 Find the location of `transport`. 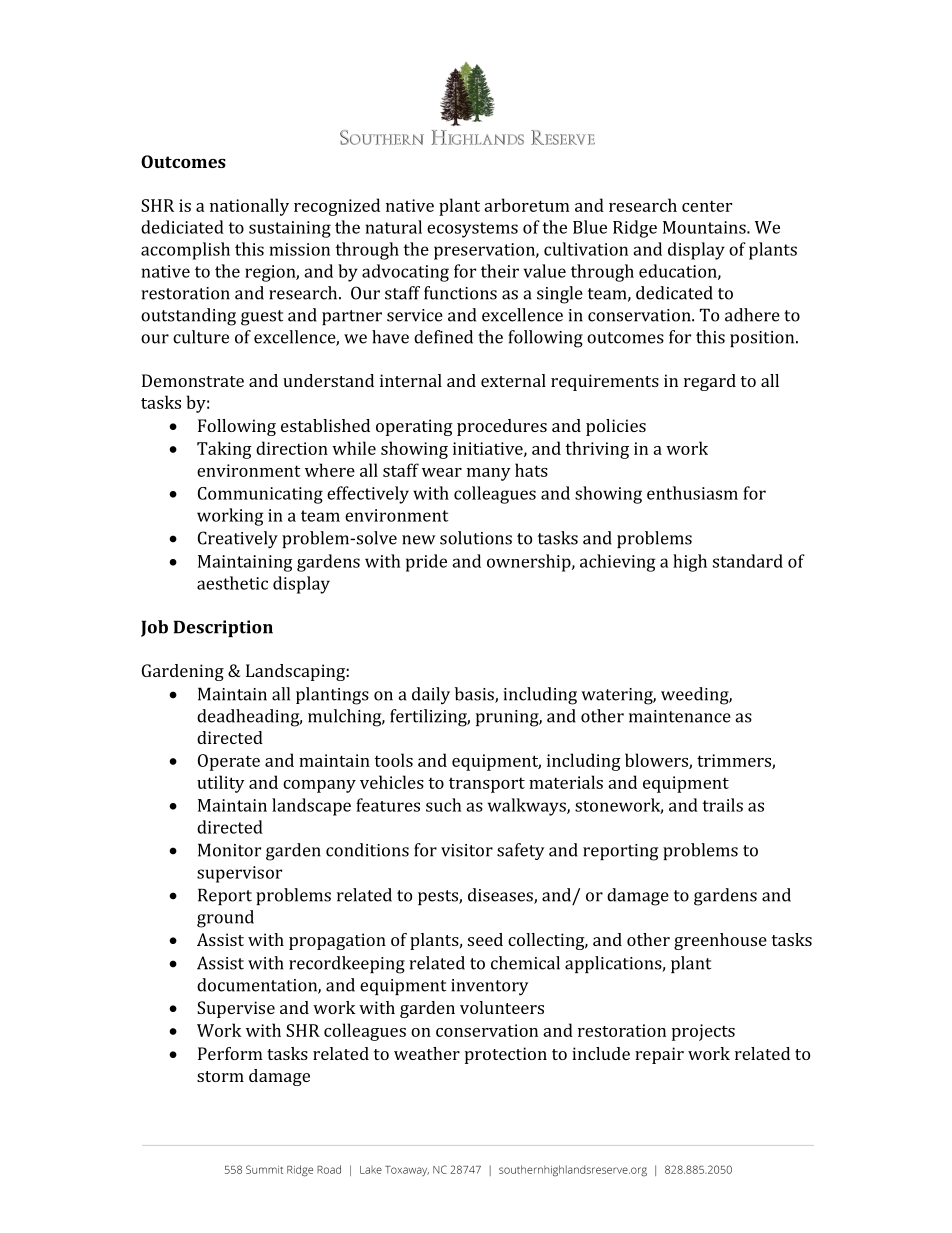

transport is located at coordinates (487, 785).
